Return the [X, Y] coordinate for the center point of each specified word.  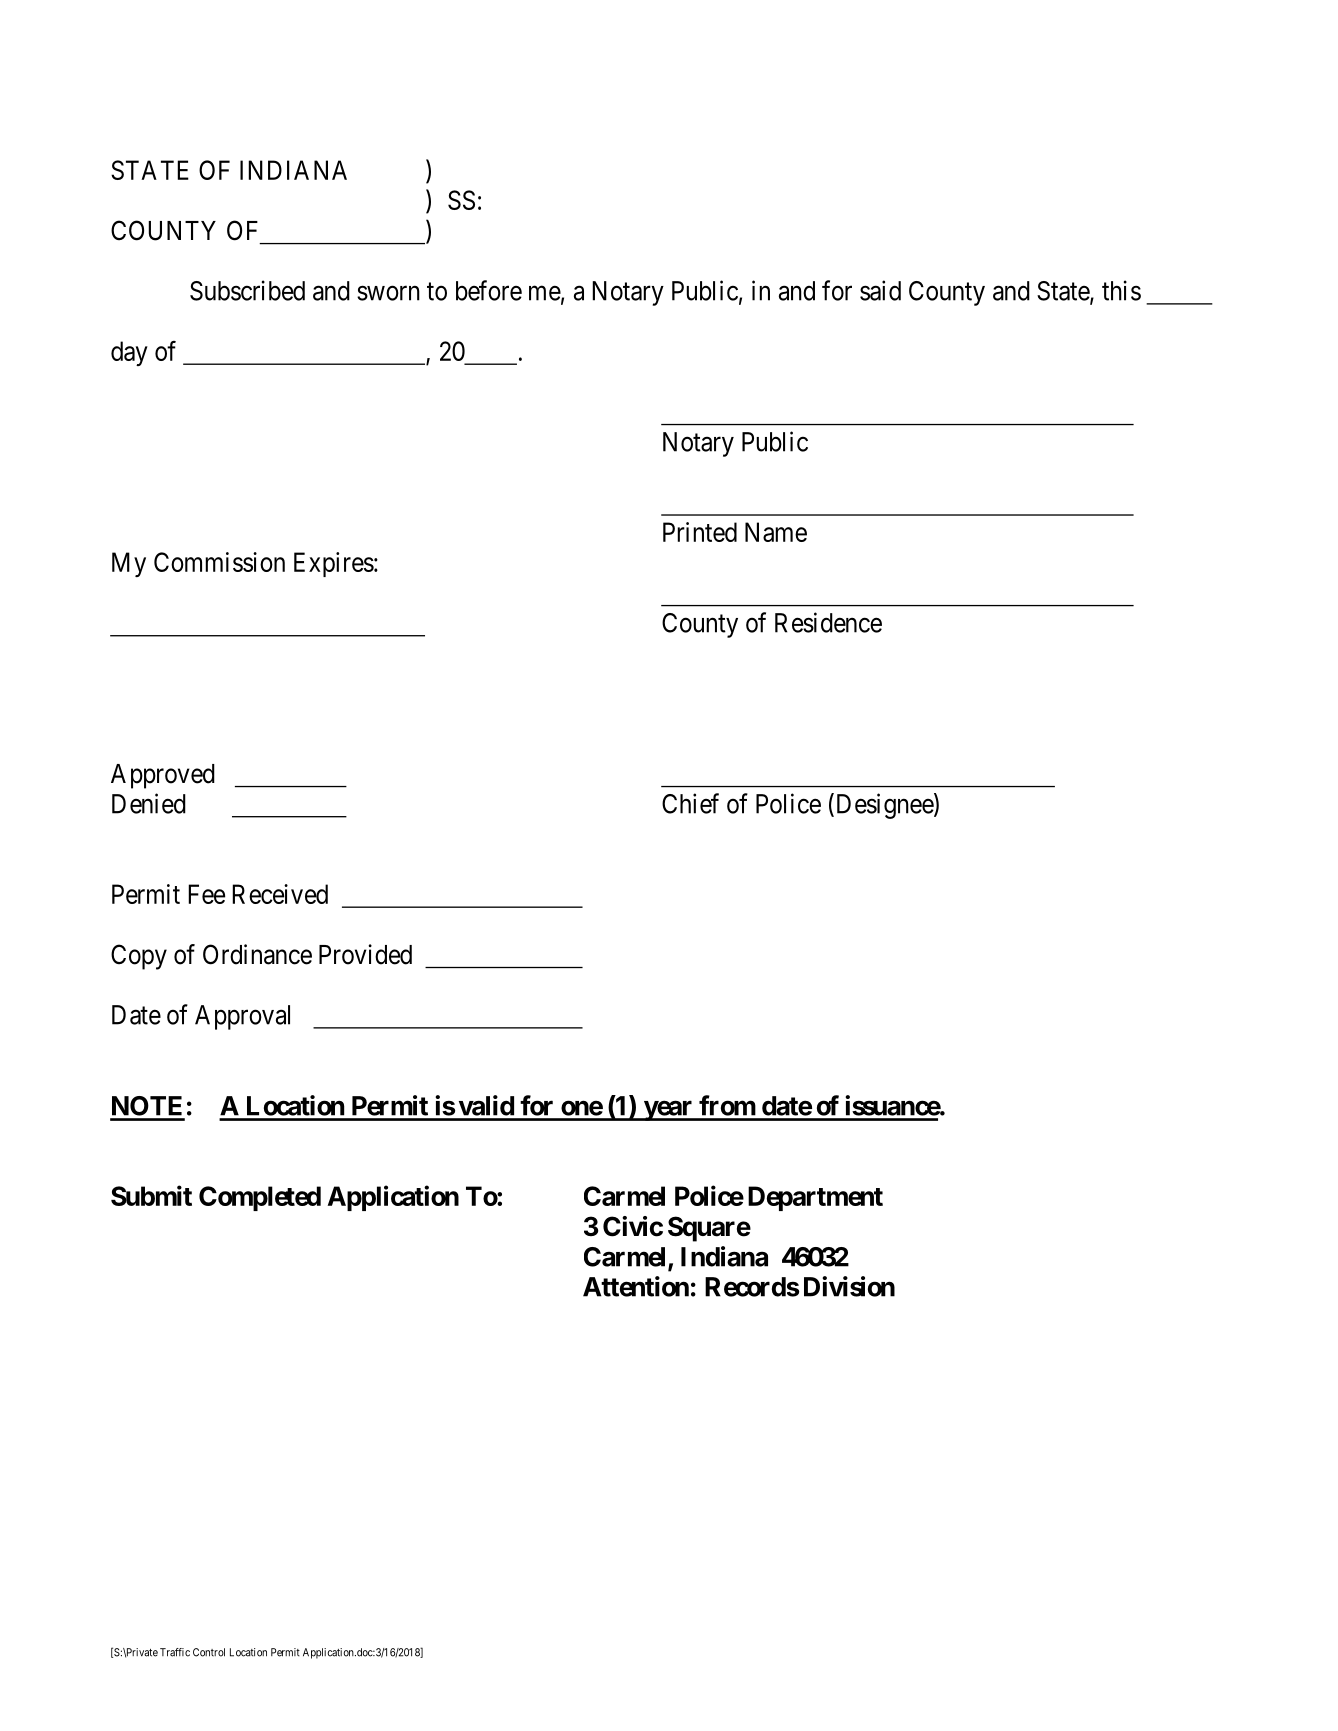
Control [209, 1652]
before [489, 290]
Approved [163, 776]
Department [815, 1198]
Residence [828, 622]
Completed [260, 1198]
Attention [636, 1286]
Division [849, 1286]
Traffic [175, 1652]
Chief [690, 803]
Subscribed [247, 290]
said [880, 290]
